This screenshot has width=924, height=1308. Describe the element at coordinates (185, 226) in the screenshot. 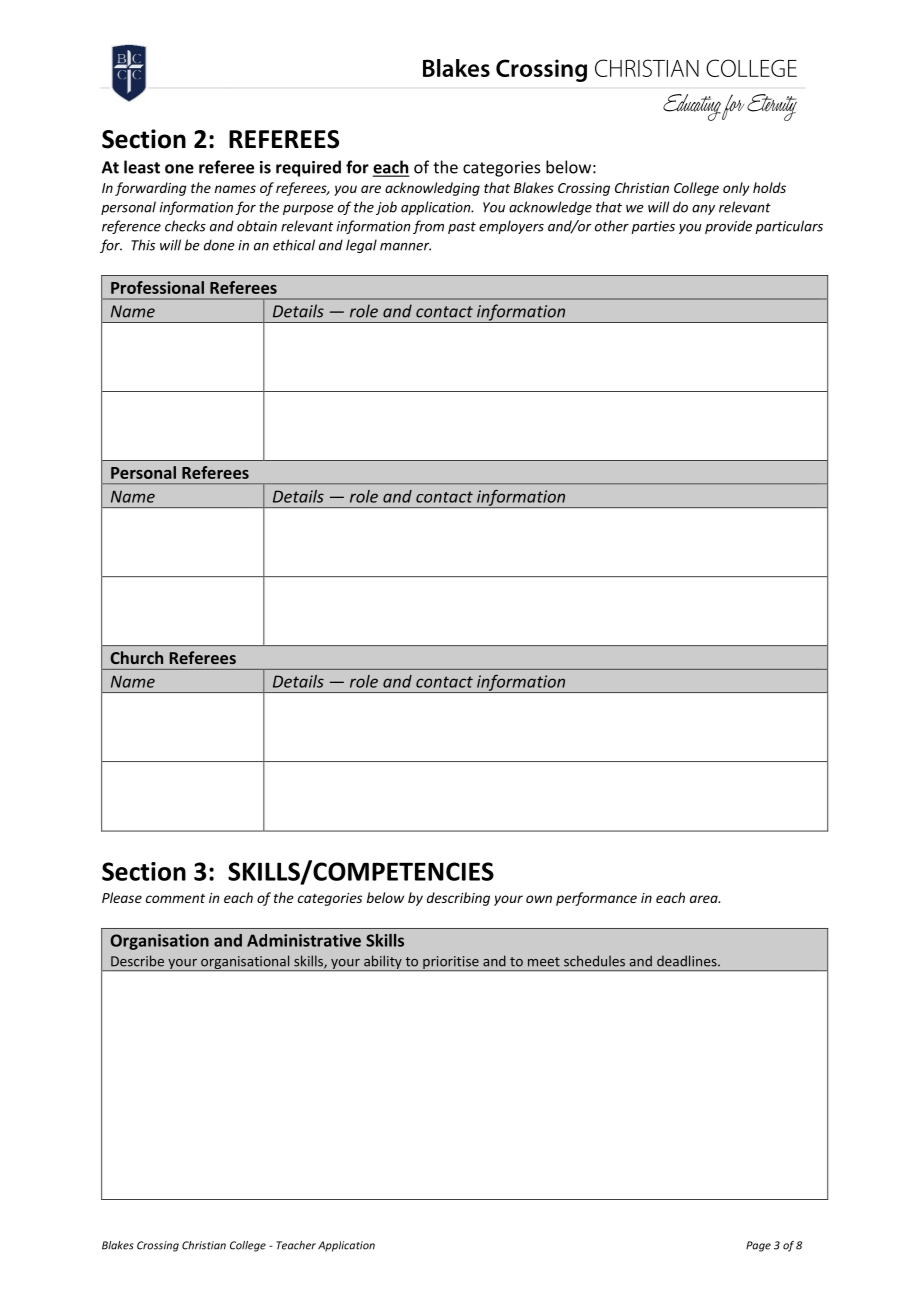

I see `checks` at that location.
